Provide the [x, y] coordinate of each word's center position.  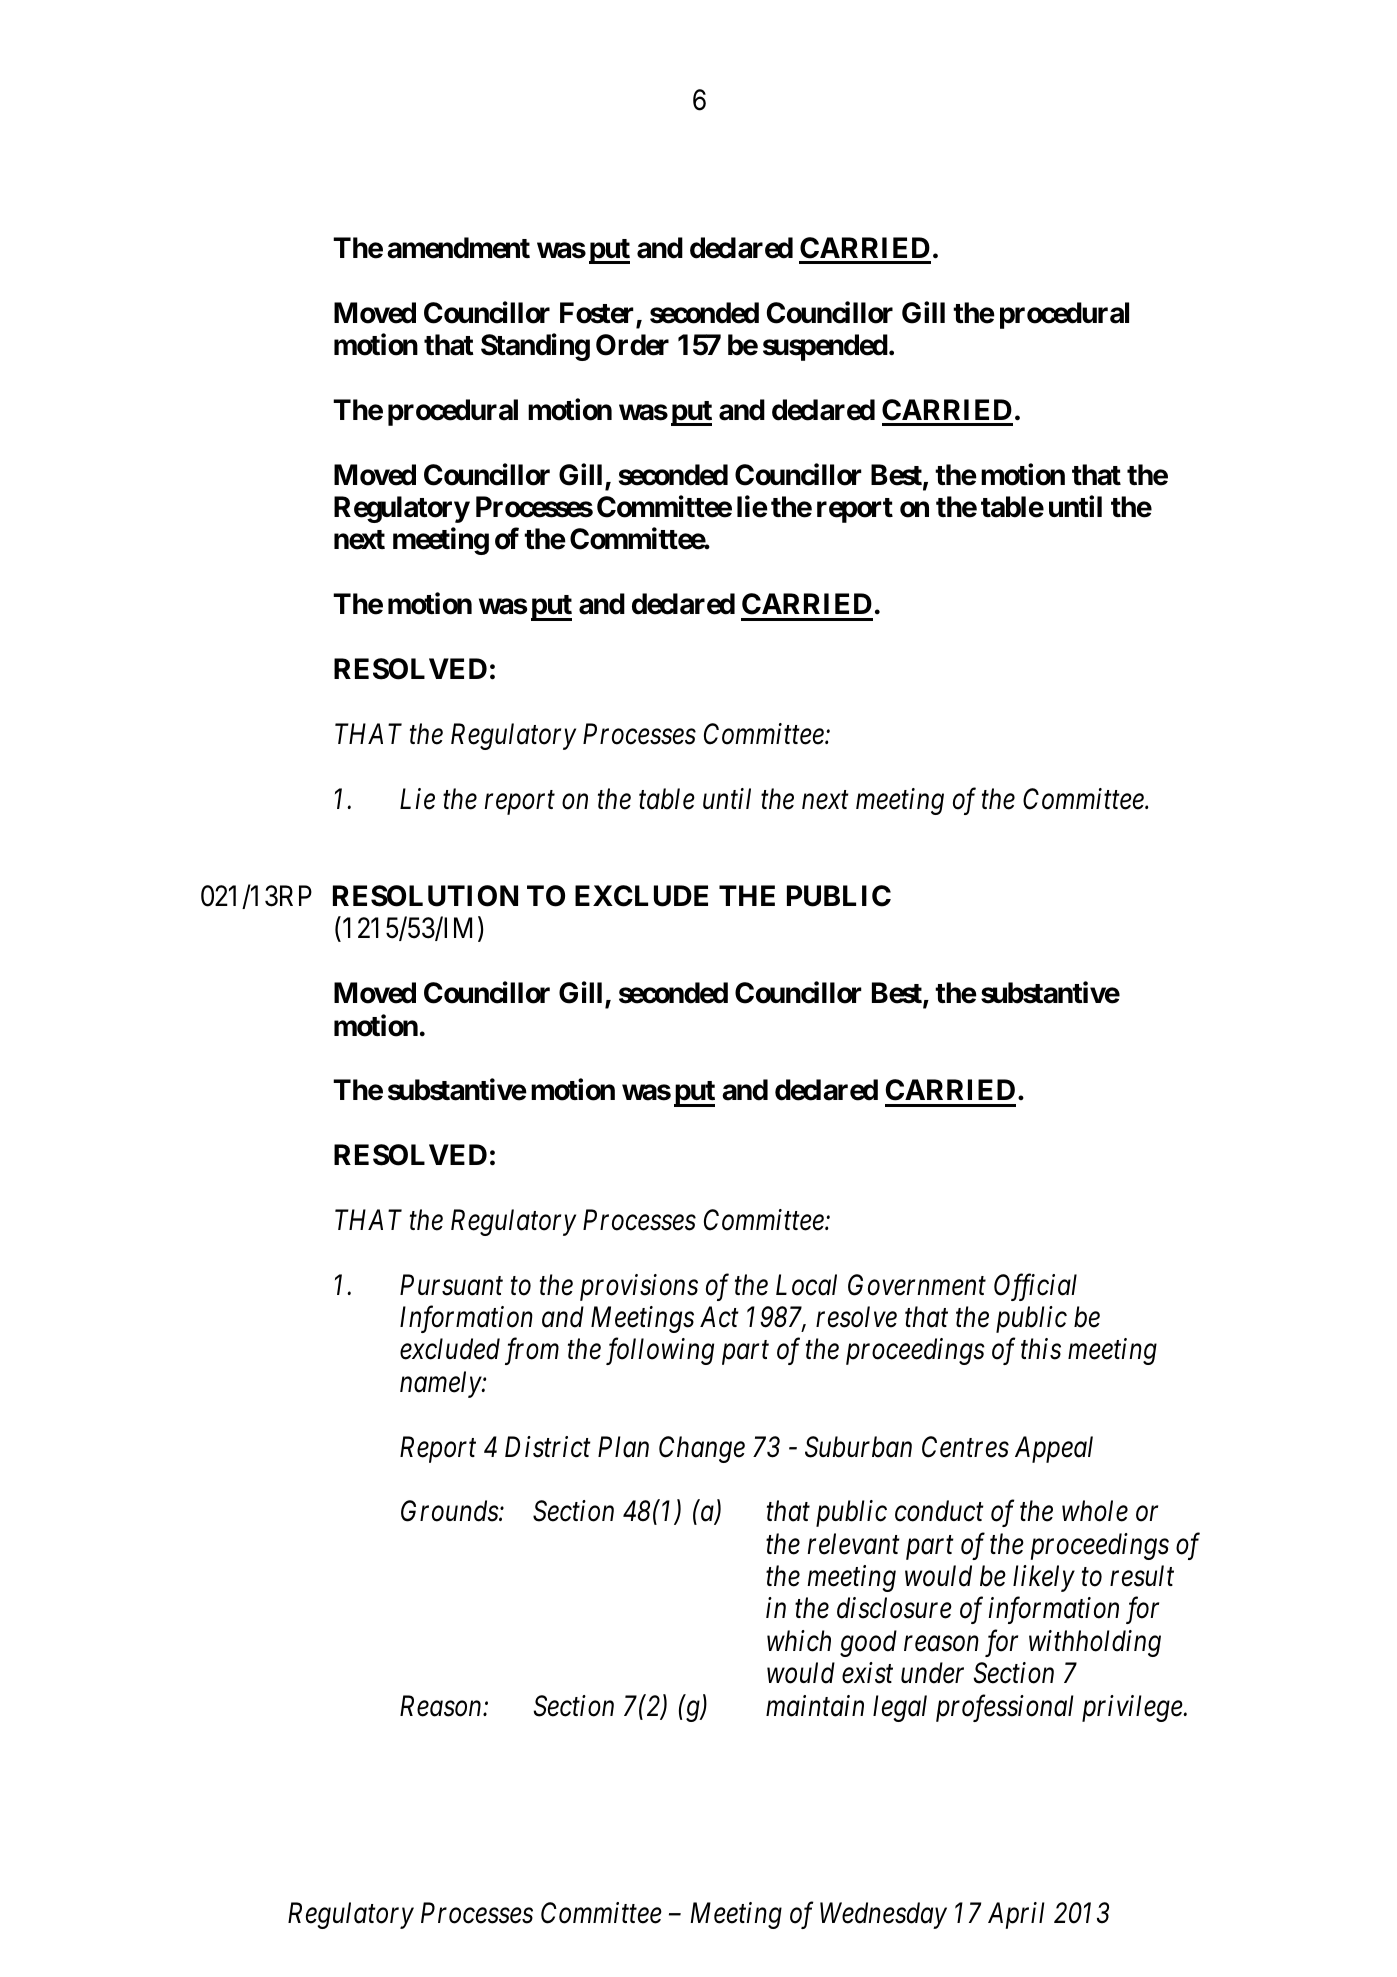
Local [806, 1285]
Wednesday [883, 1915]
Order [632, 345]
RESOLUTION [425, 896]
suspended [825, 347]
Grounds [450, 1511]
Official [1035, 1287]
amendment [458, 248]
